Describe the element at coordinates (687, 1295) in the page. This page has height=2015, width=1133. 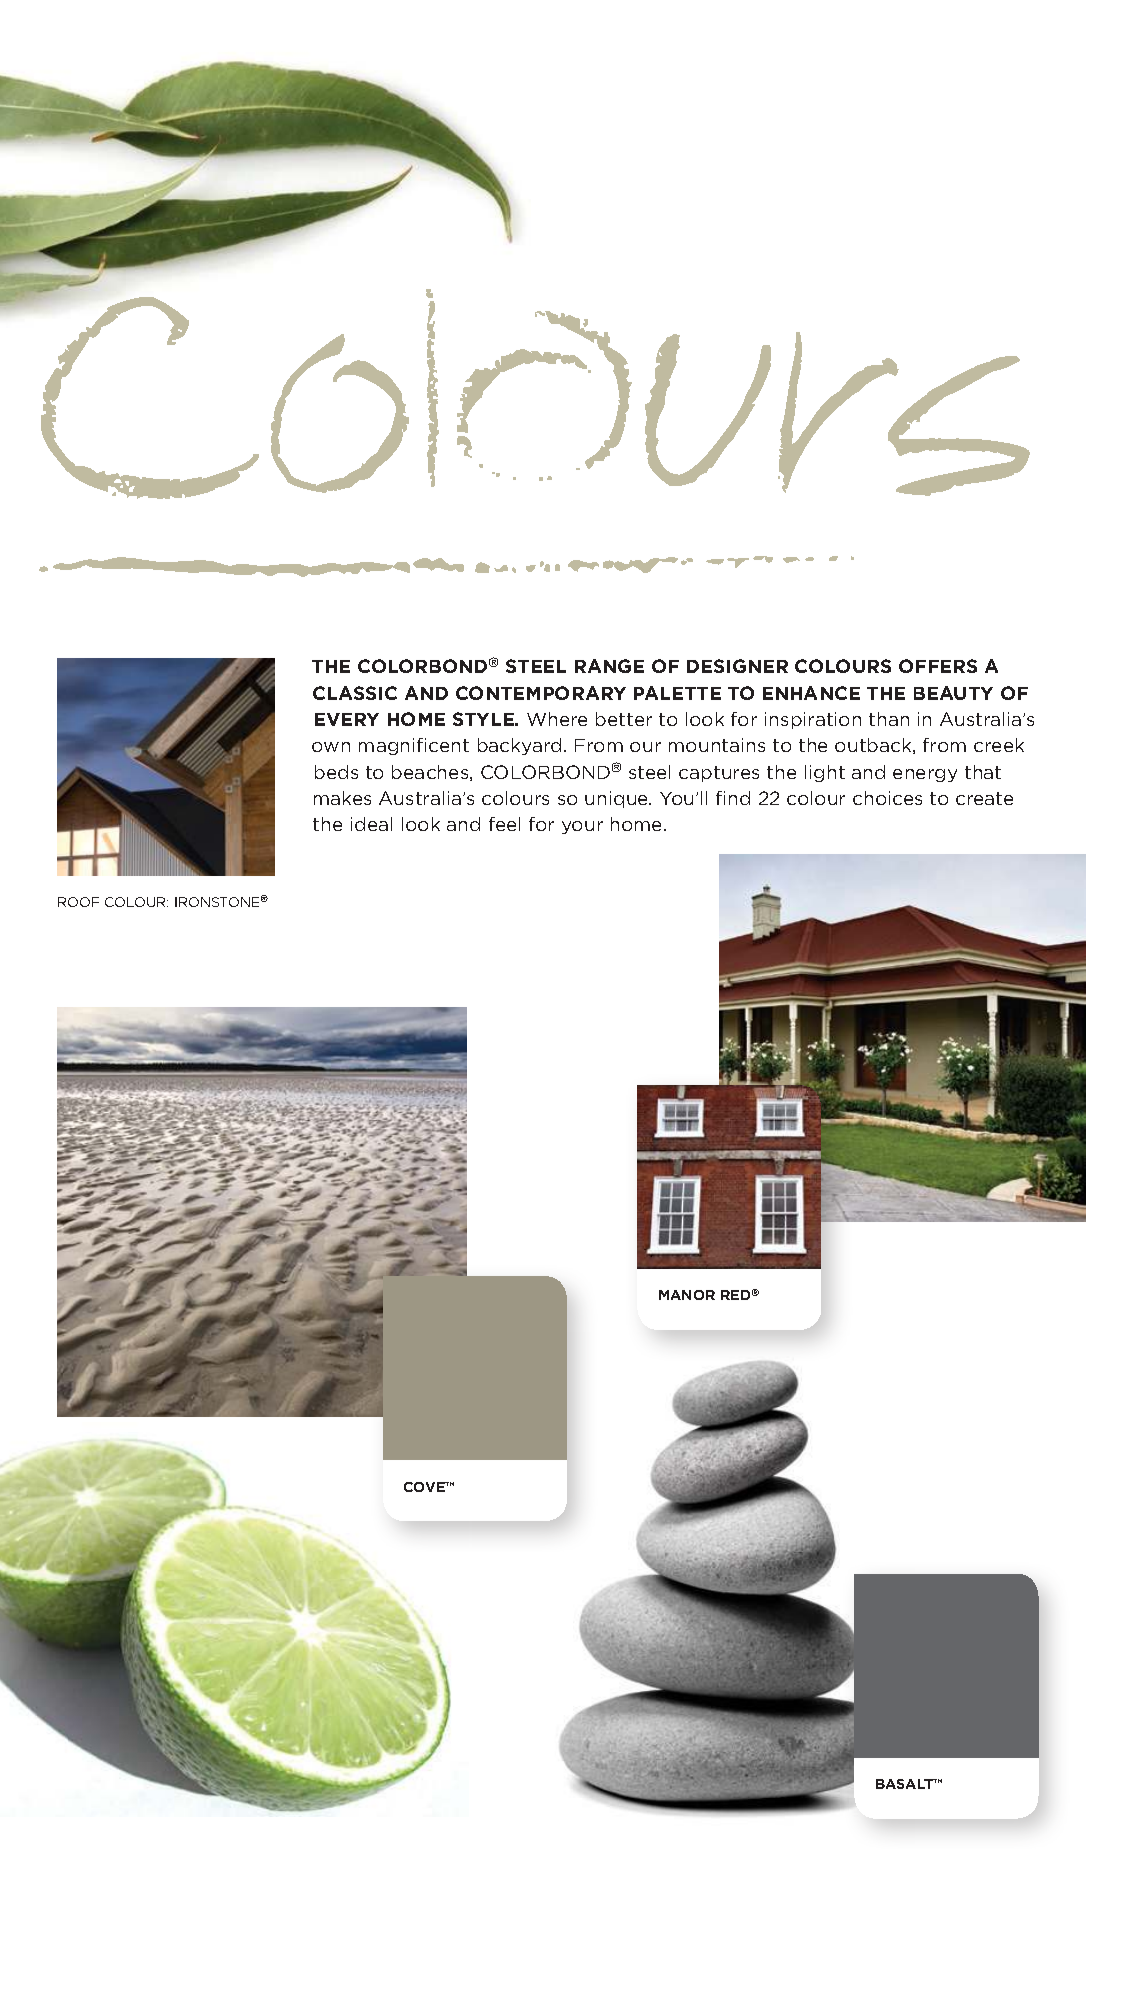
I see `MANOR` at that location.
